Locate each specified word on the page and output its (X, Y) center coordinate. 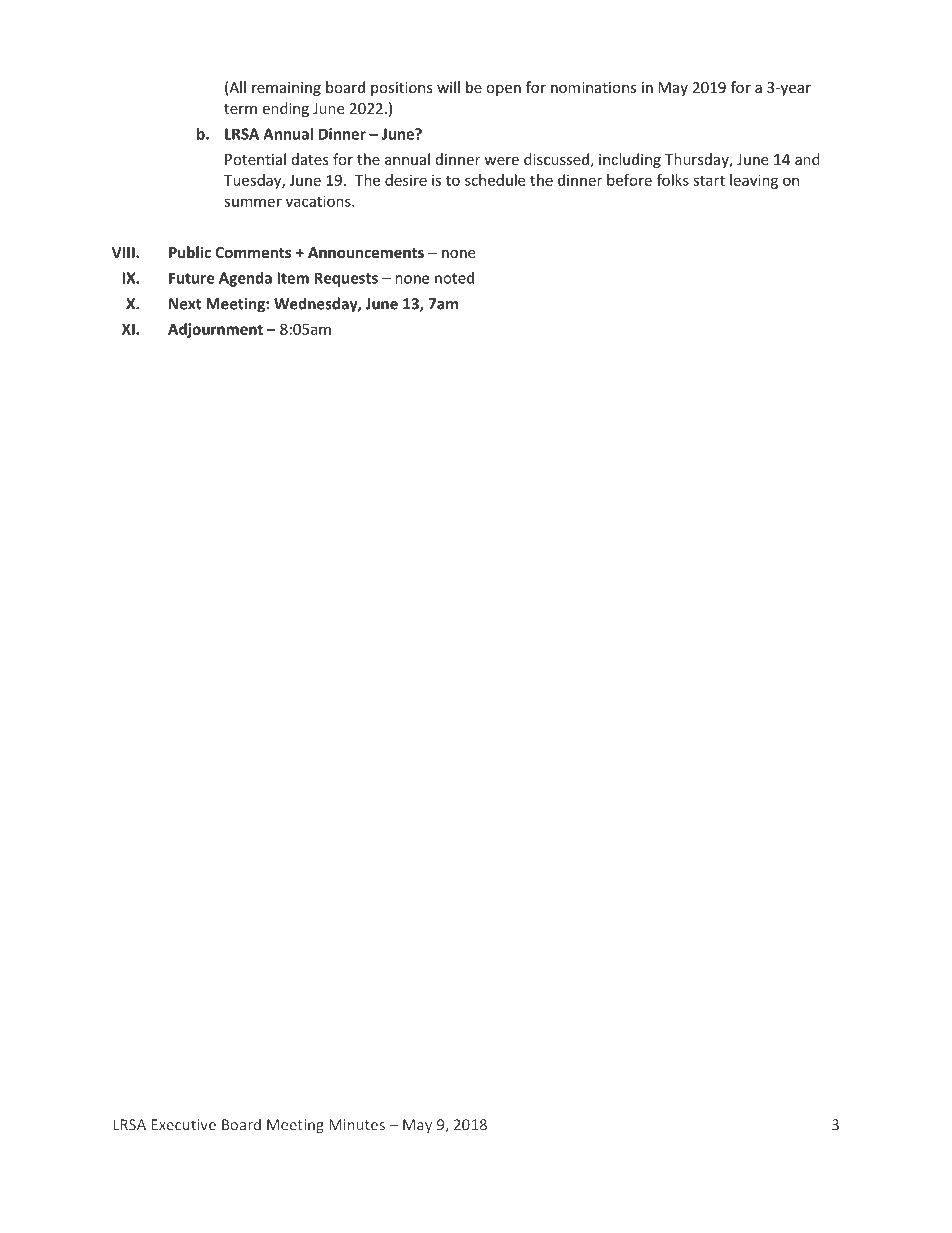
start (709, 180)
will (448, 87)
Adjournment (215, 330)
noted (454, 278)
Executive (183, 1125)
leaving (754, 181)
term (240, 109)
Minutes (357, 1125)
